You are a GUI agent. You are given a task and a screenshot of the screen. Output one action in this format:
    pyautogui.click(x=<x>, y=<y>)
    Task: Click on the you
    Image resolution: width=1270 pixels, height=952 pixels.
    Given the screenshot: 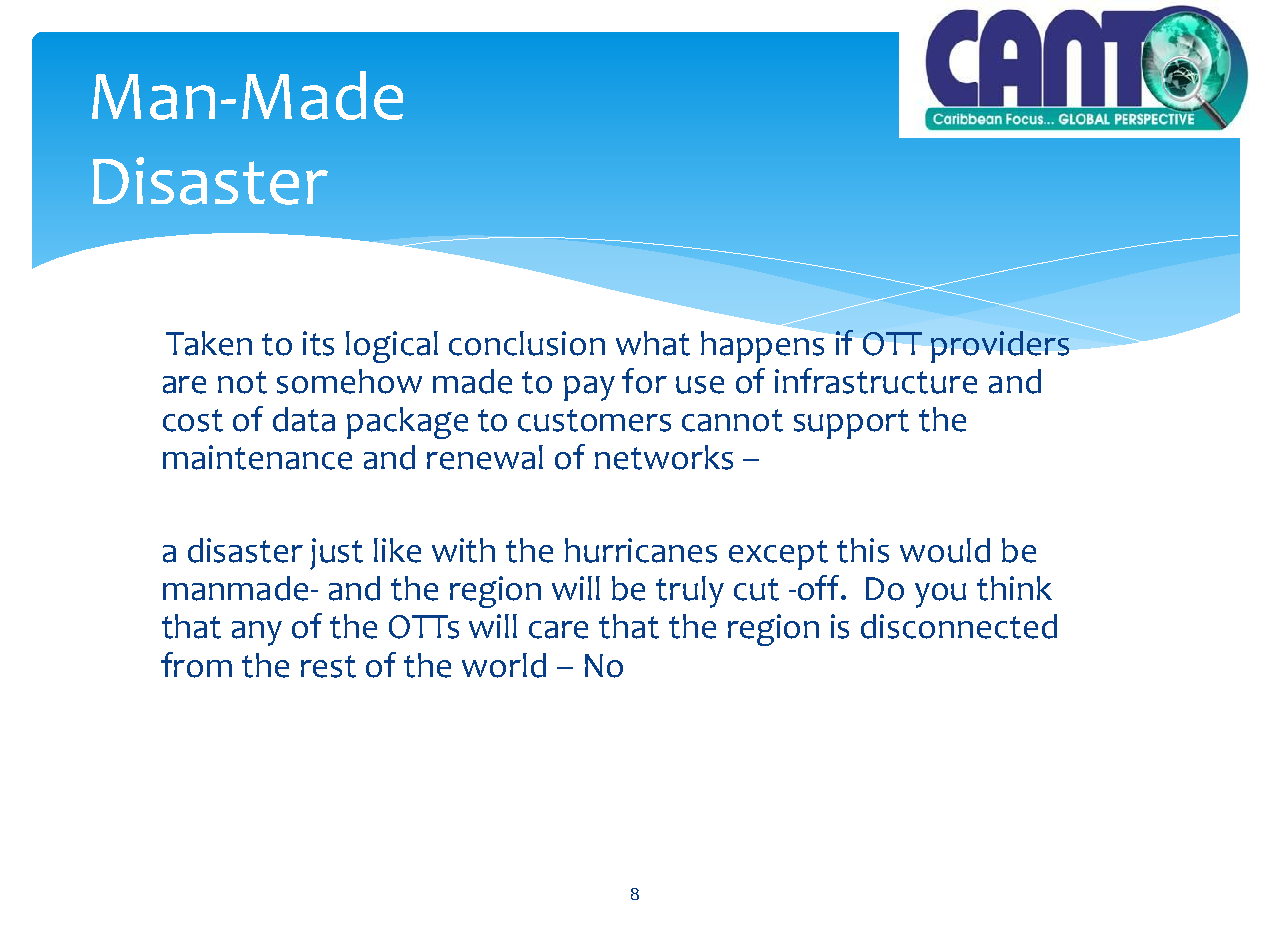 What is the action you would take?
    pyautogui.click(x=940, y=595)
